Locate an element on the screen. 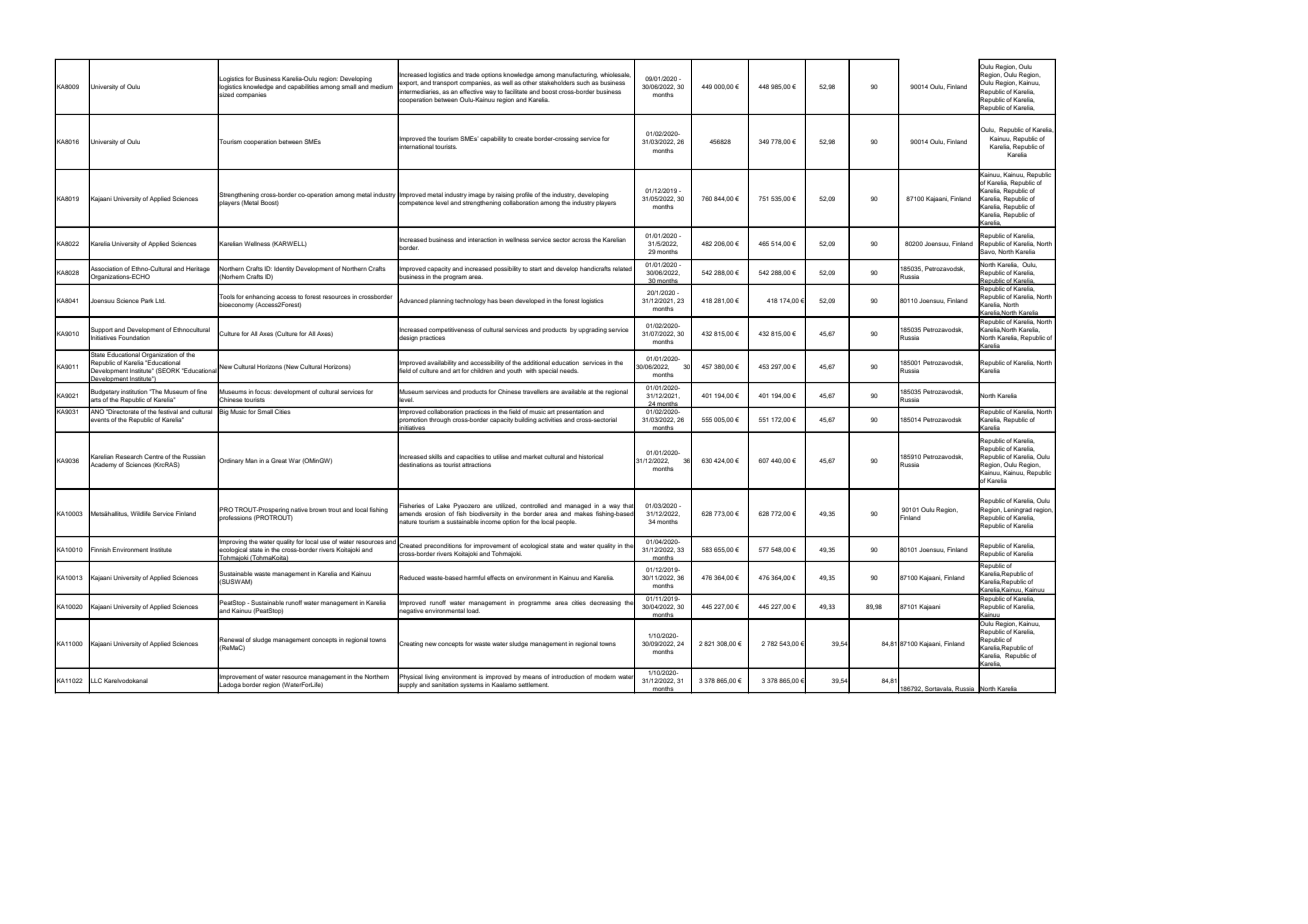 The image size is (1308, 924). capabilities is located at coordinates (303, 87).
